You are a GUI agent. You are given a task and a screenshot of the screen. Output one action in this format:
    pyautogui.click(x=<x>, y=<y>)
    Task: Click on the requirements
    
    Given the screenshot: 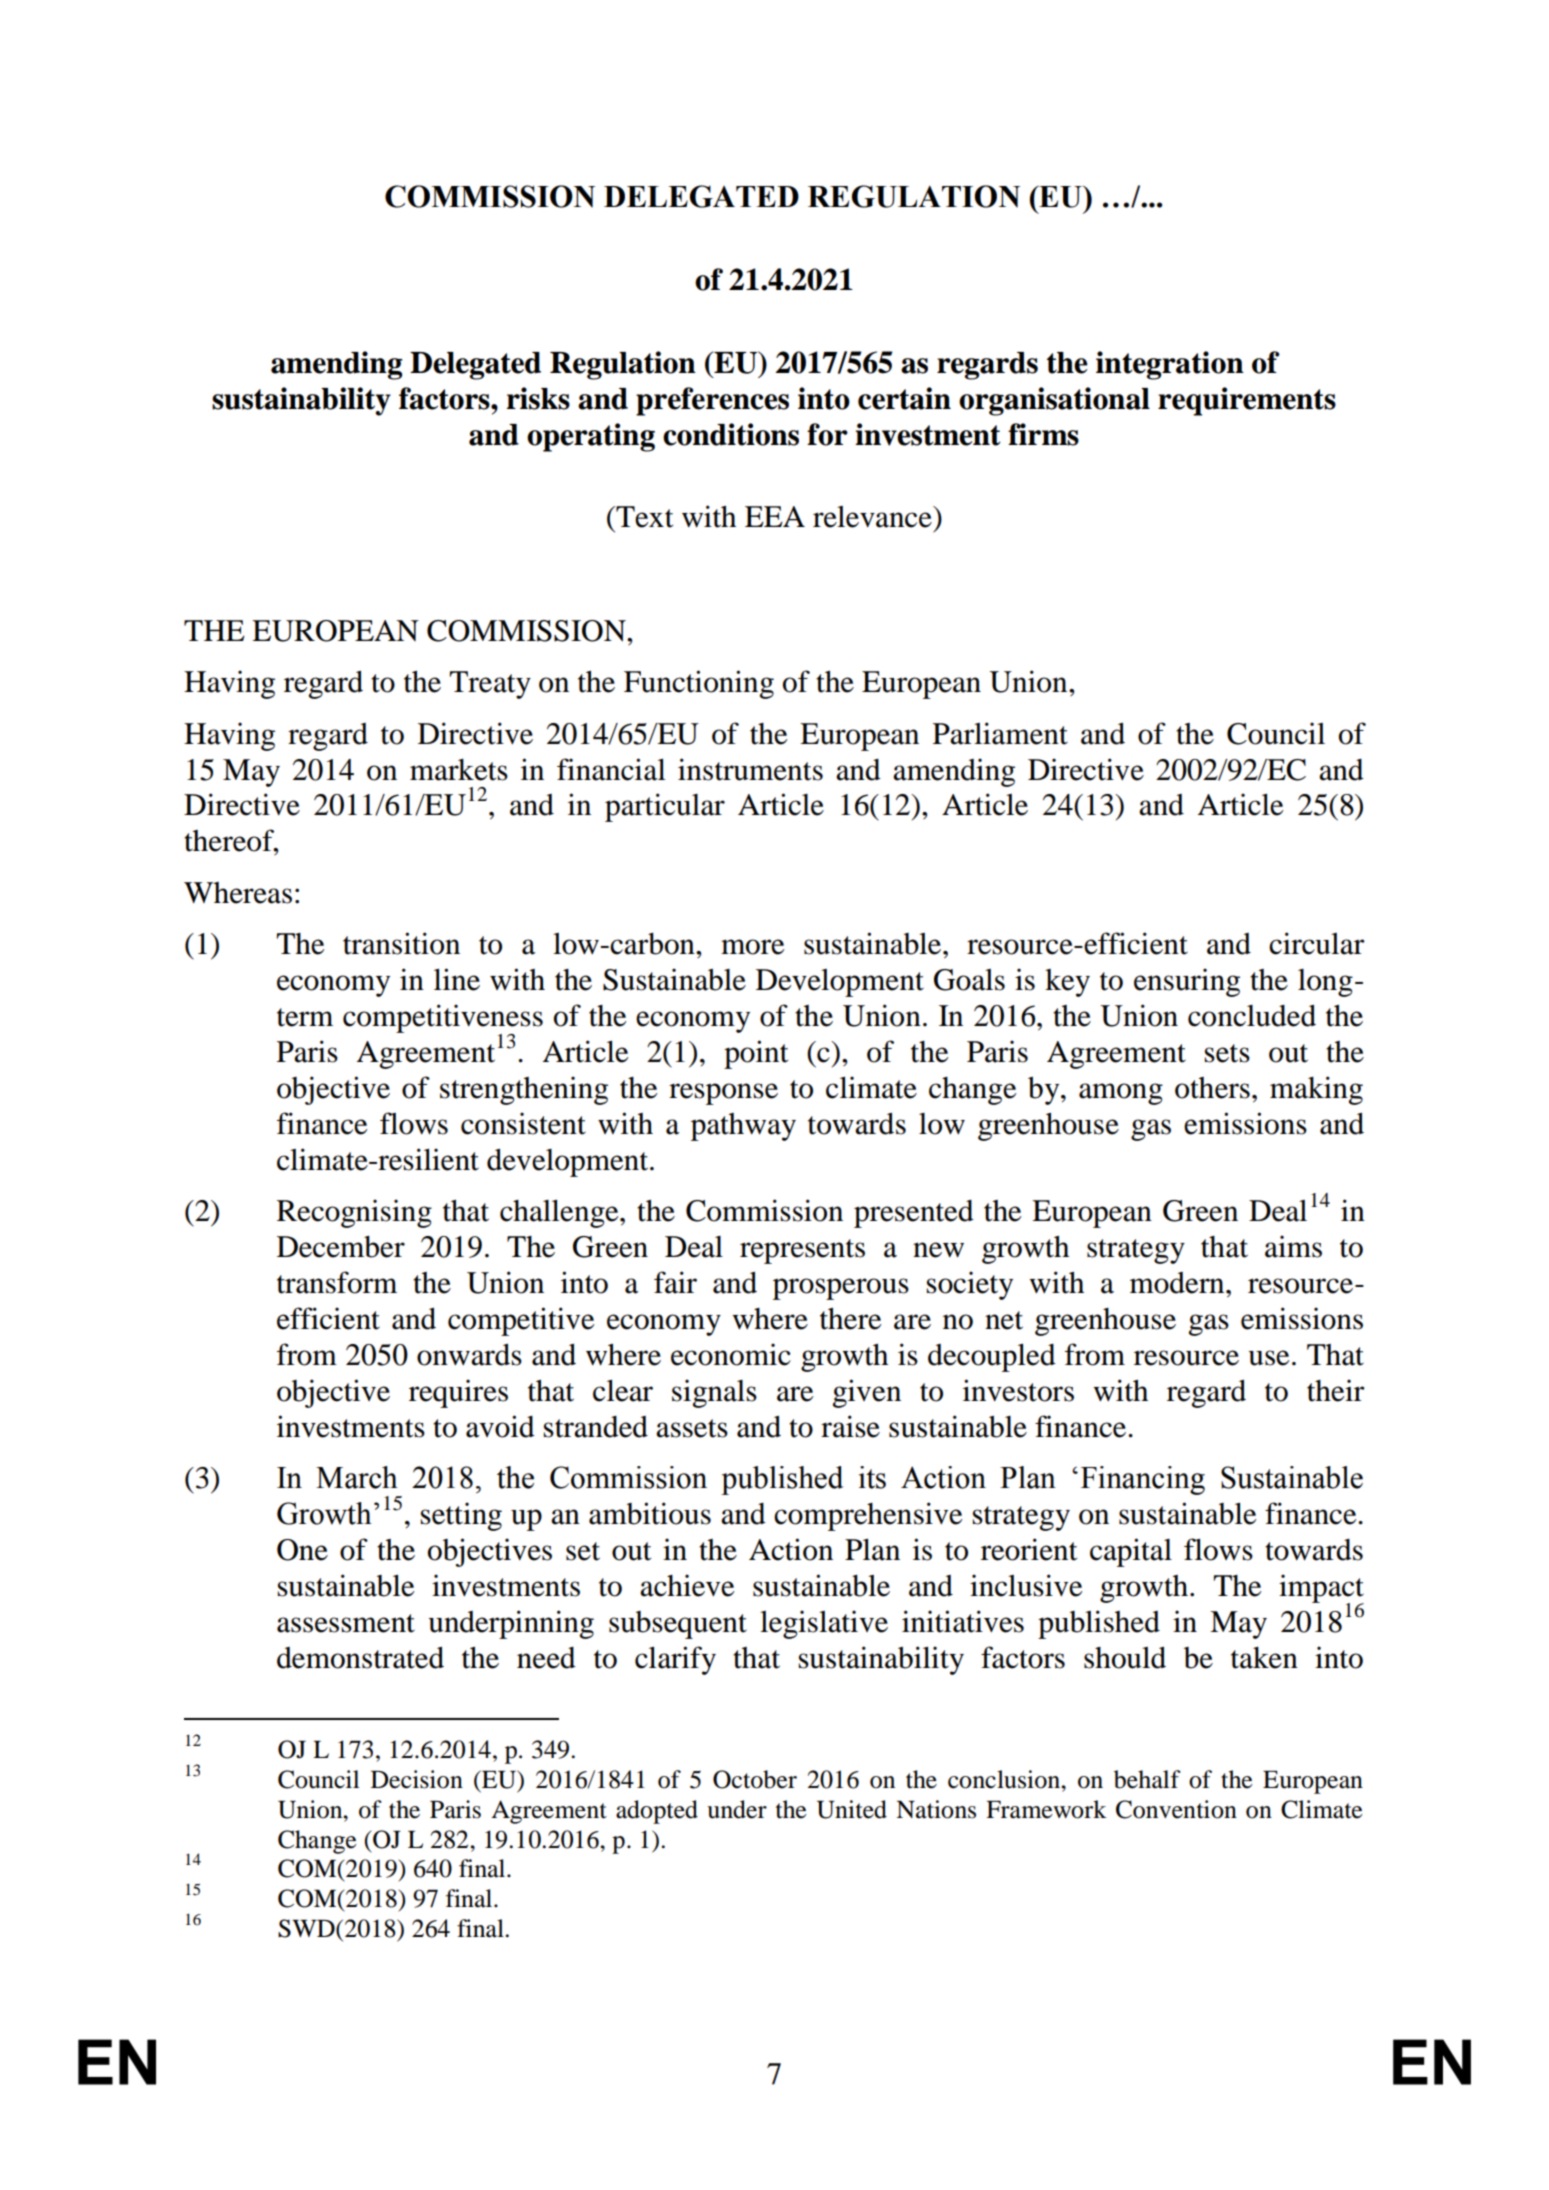 What is the action you would take?
    pyautogui.click(x=1247, y=401)
